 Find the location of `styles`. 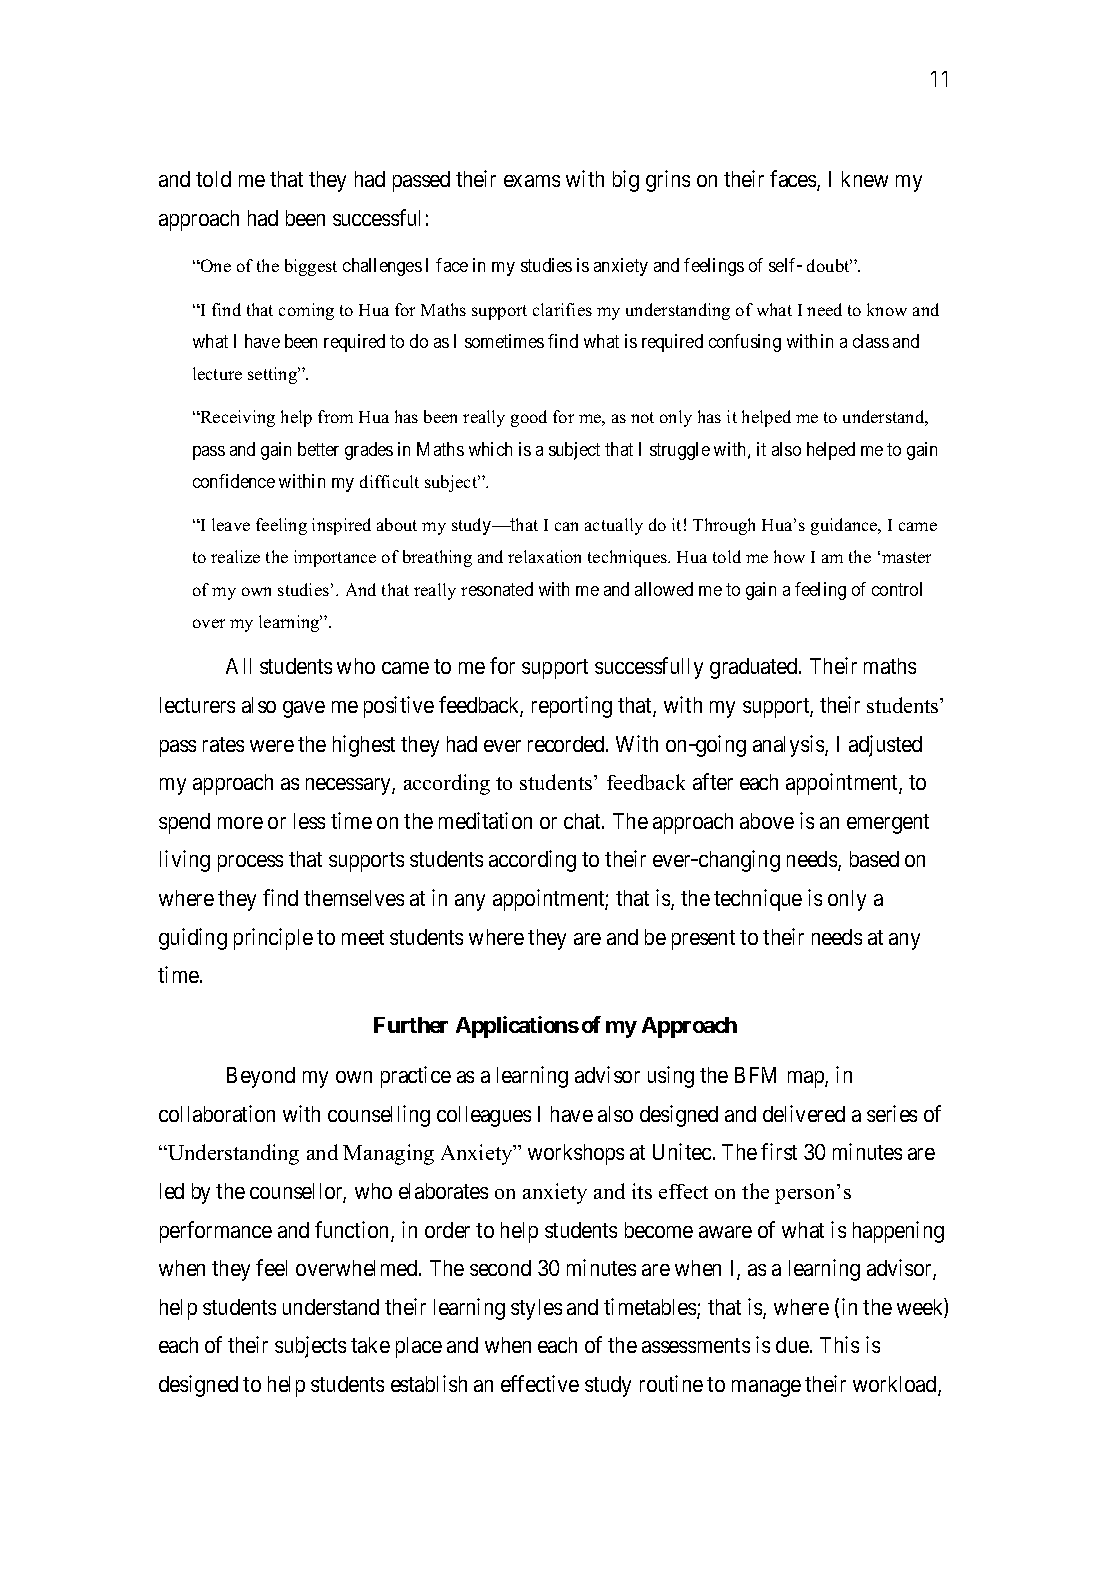

styles is located at coordinates (536, 1309).
